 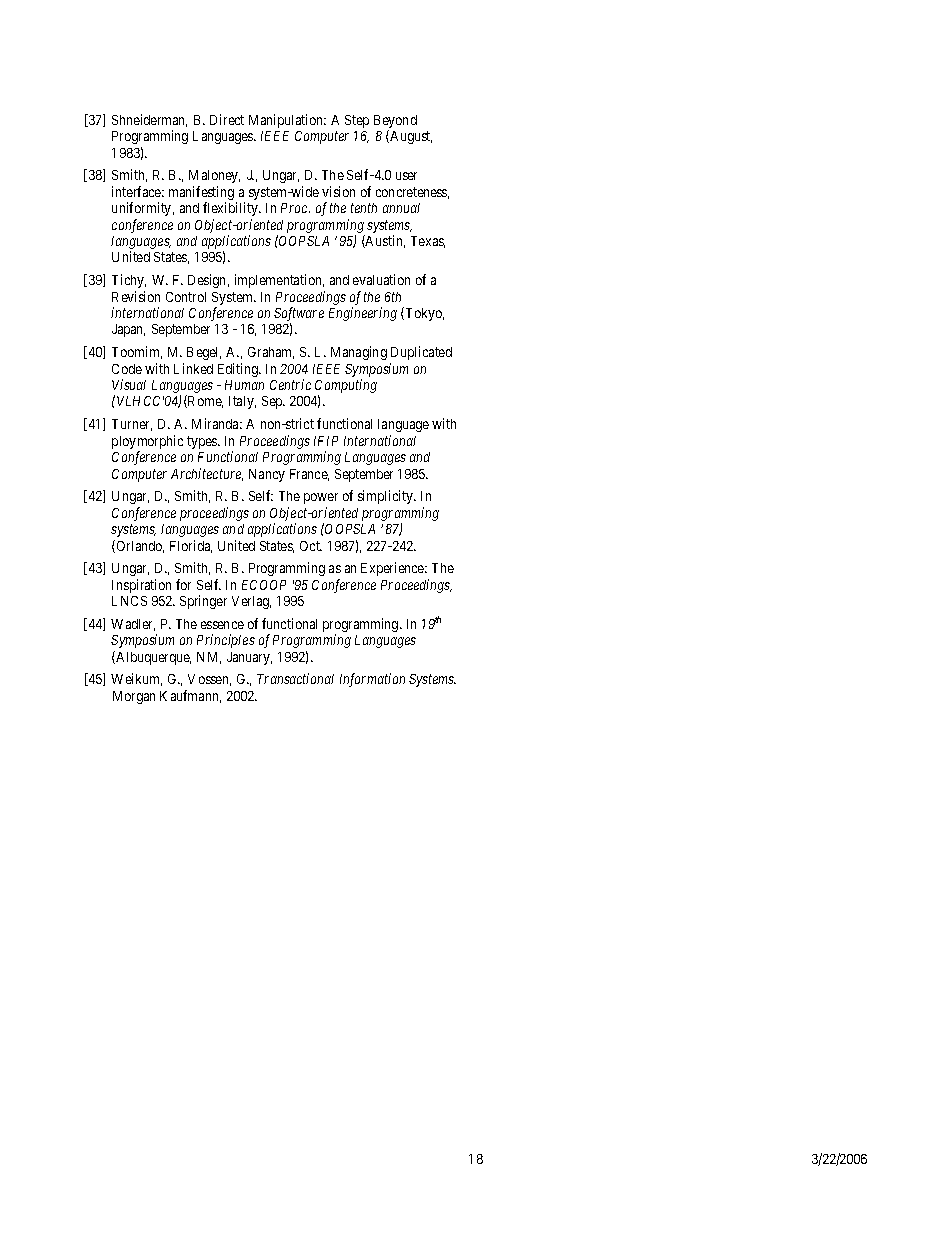 I want to click on Nancy, so click(x=267, y=475).
